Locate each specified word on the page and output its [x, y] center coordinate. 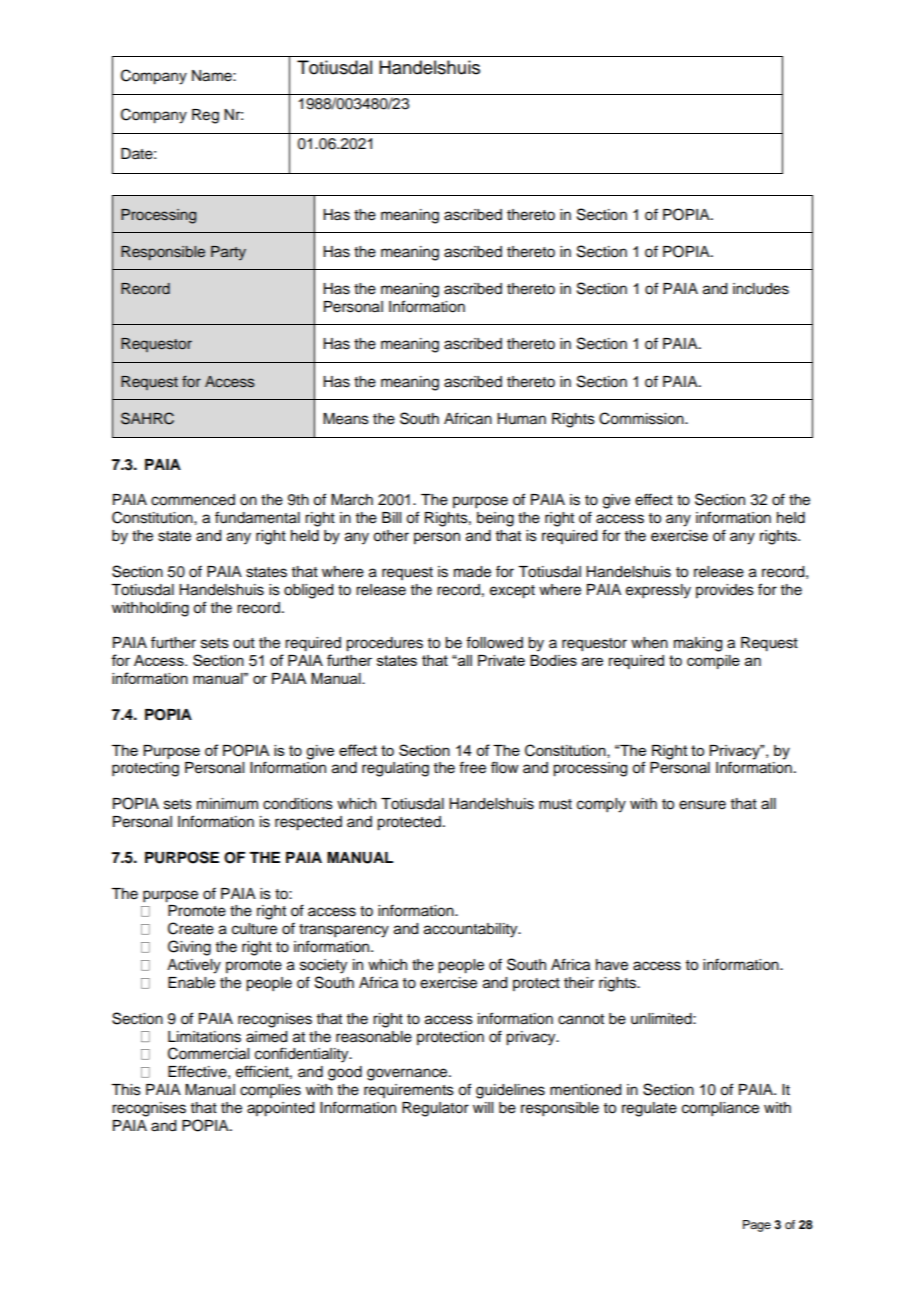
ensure [702, 805]
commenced [193, 500]
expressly [658, 591]
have [612, 965]
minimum [227, 804]
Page [757, 1226]
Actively [194, 966]
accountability [472, 930]
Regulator [435, 1109]
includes [761, 289]
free [472, 767]
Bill [391, 517]
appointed [280, 1109]
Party [228, 253]
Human [521, 419]
